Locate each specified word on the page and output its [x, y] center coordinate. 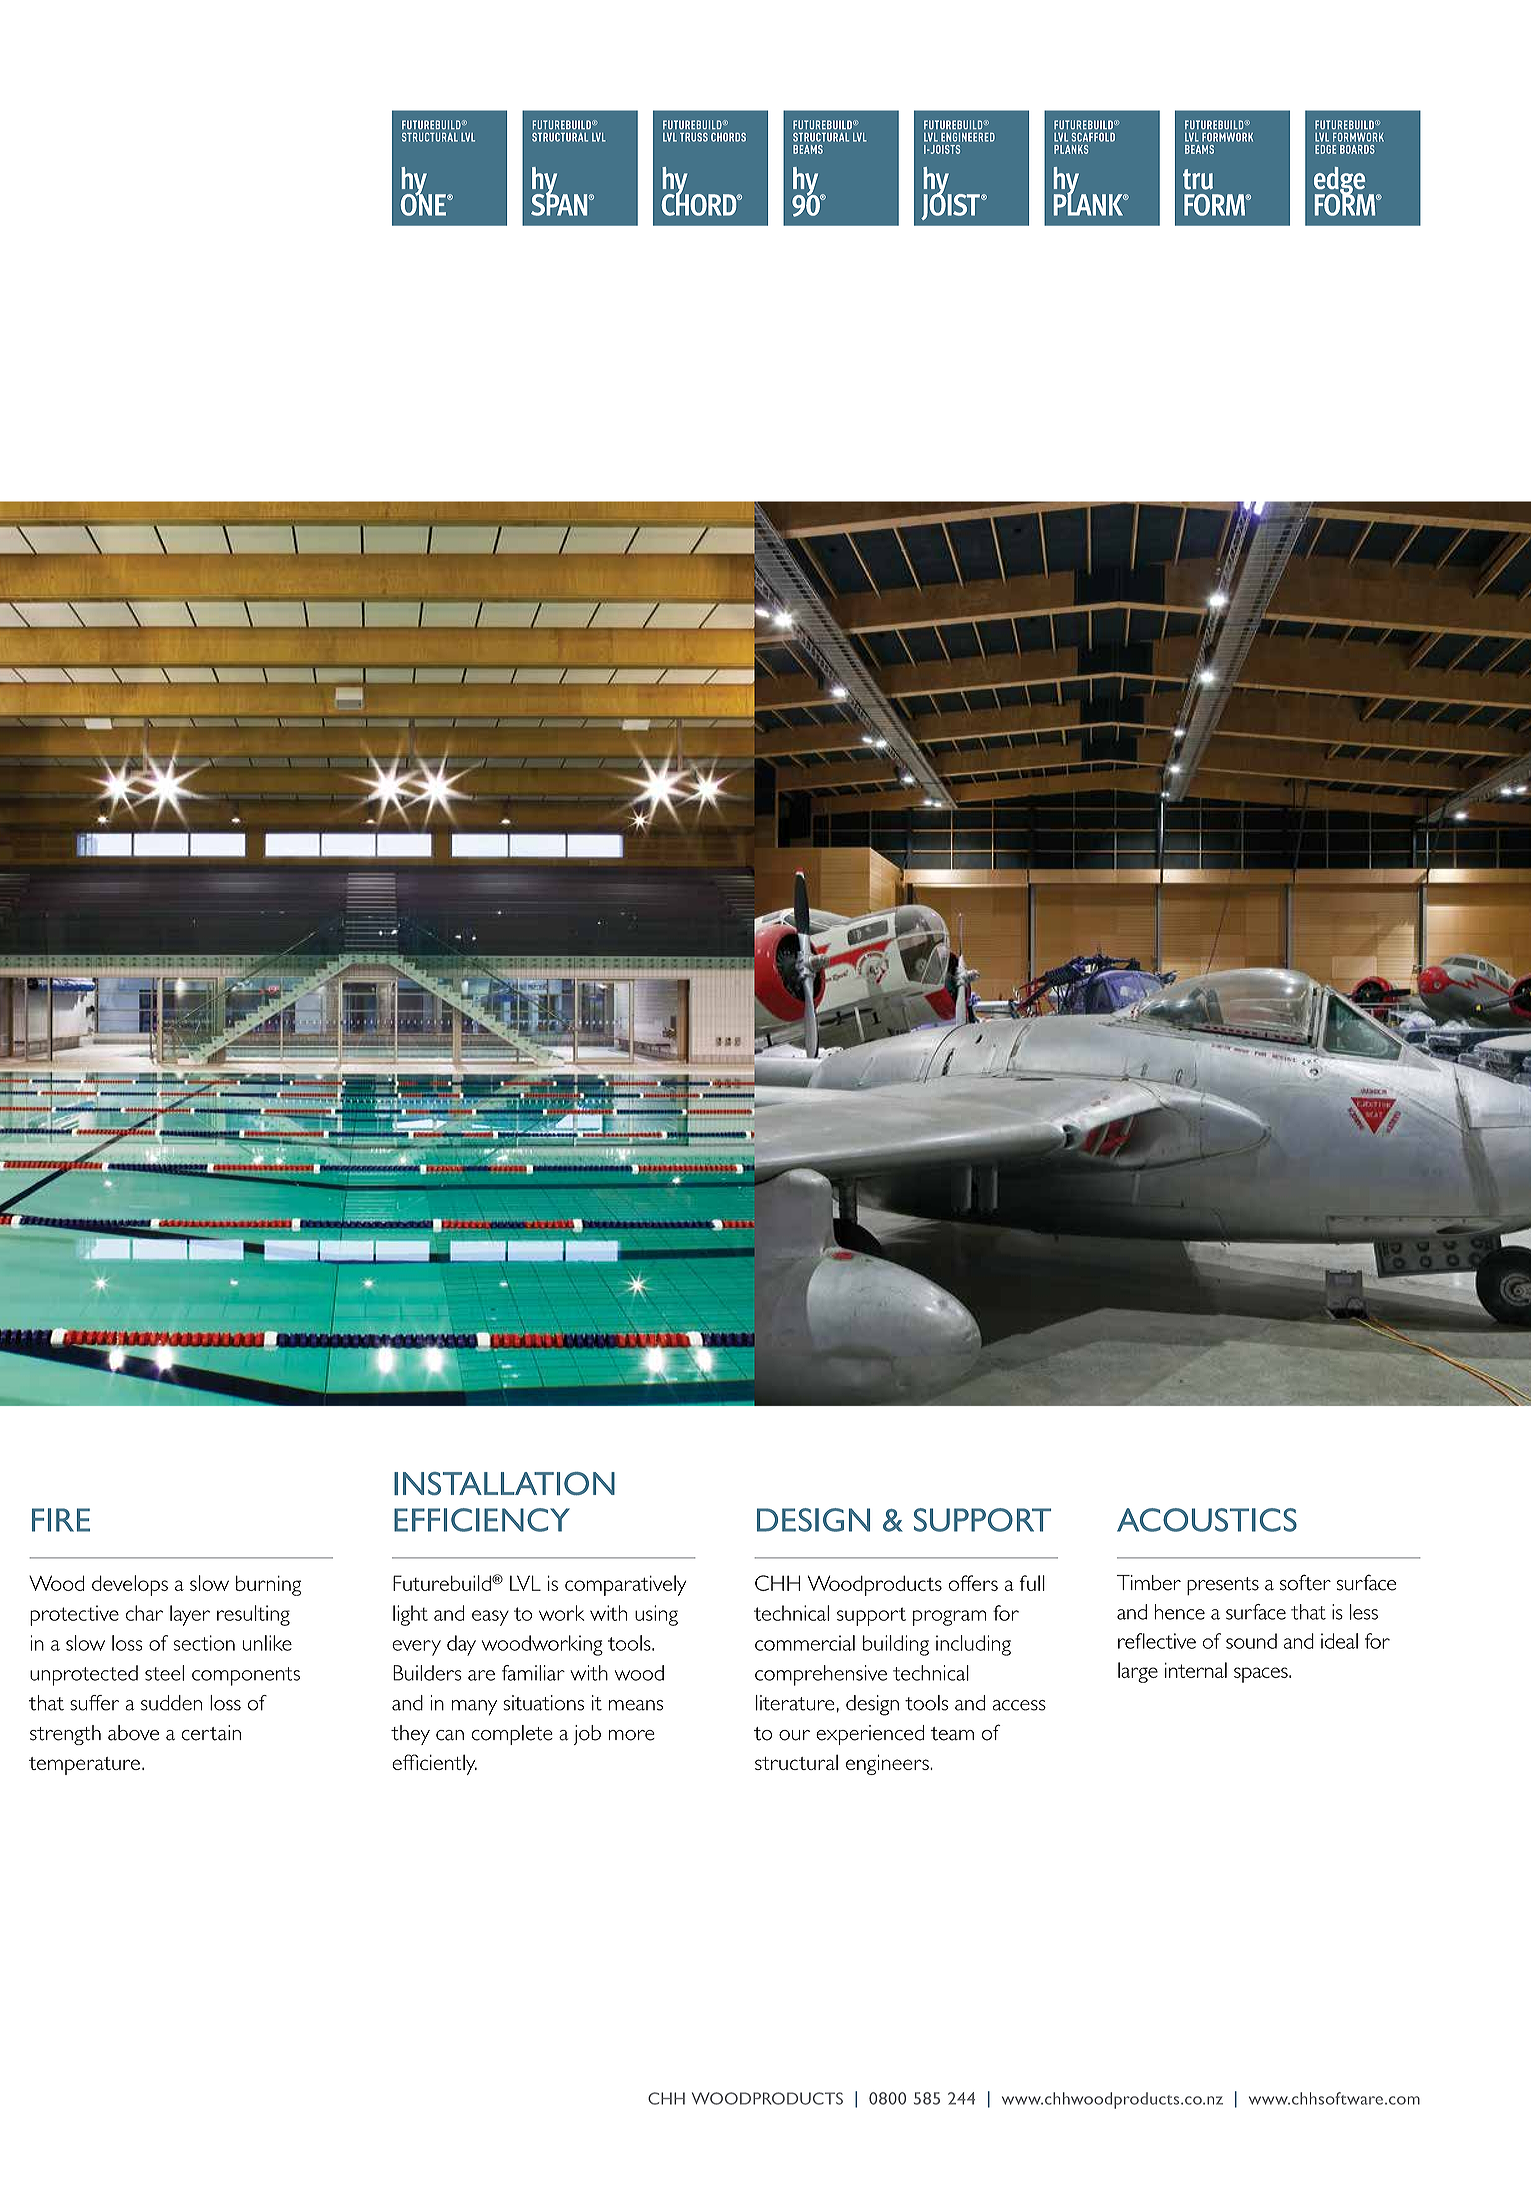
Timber [1149, 1583]
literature [795, 1703]
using [656, 1615]
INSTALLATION [504, 1484]
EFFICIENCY [482, 1520]
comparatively [625, 1585]
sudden [171, 1703]
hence [1180, 1612]
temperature [84, 1766]
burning [268, 1585]
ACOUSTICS [1207, 1520]
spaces [1262, 1675]
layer [190, 1615]
